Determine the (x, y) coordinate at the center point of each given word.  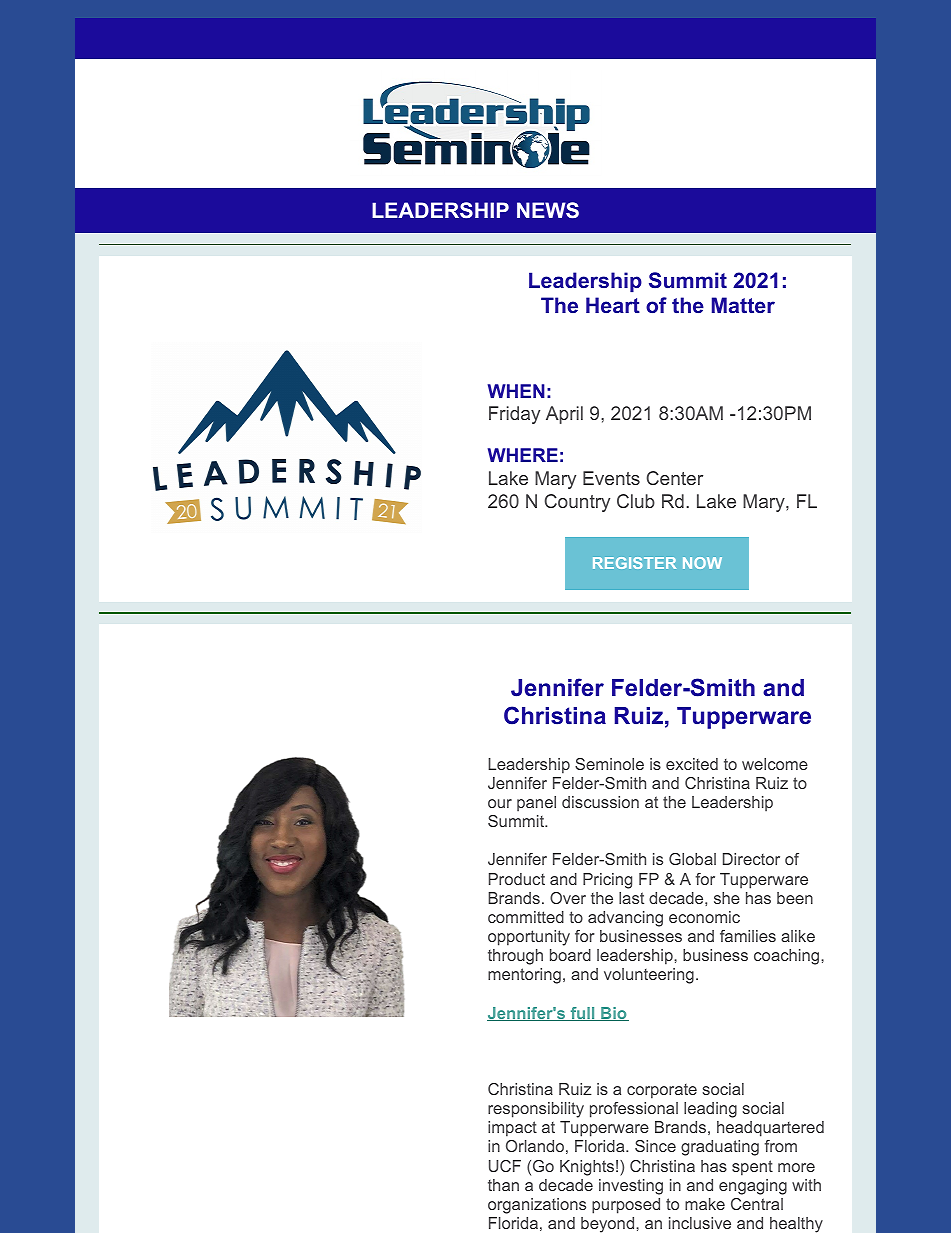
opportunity (529, 938)
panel (536, 804)
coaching (788, 957)
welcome (775, 764)
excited (692, 764)
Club (636, 501)
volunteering (649, 976)
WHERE (523, 455)
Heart (613, 305)
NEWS (548, 210)
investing (631, 1187)
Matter (743, 305)
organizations (537, 1206)
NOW (702, 563)
